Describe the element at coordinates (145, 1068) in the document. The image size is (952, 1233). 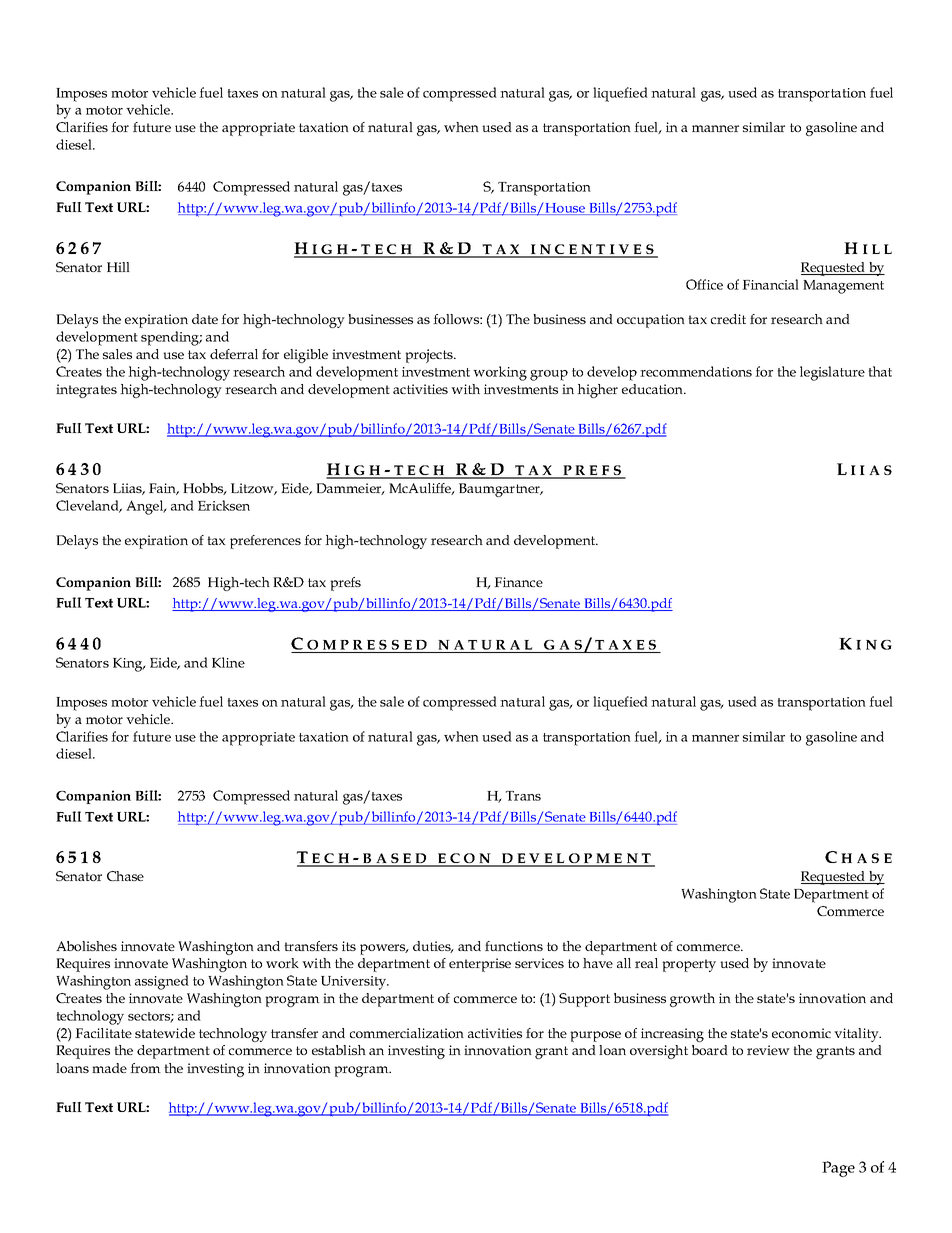
I see `from` at that location.
